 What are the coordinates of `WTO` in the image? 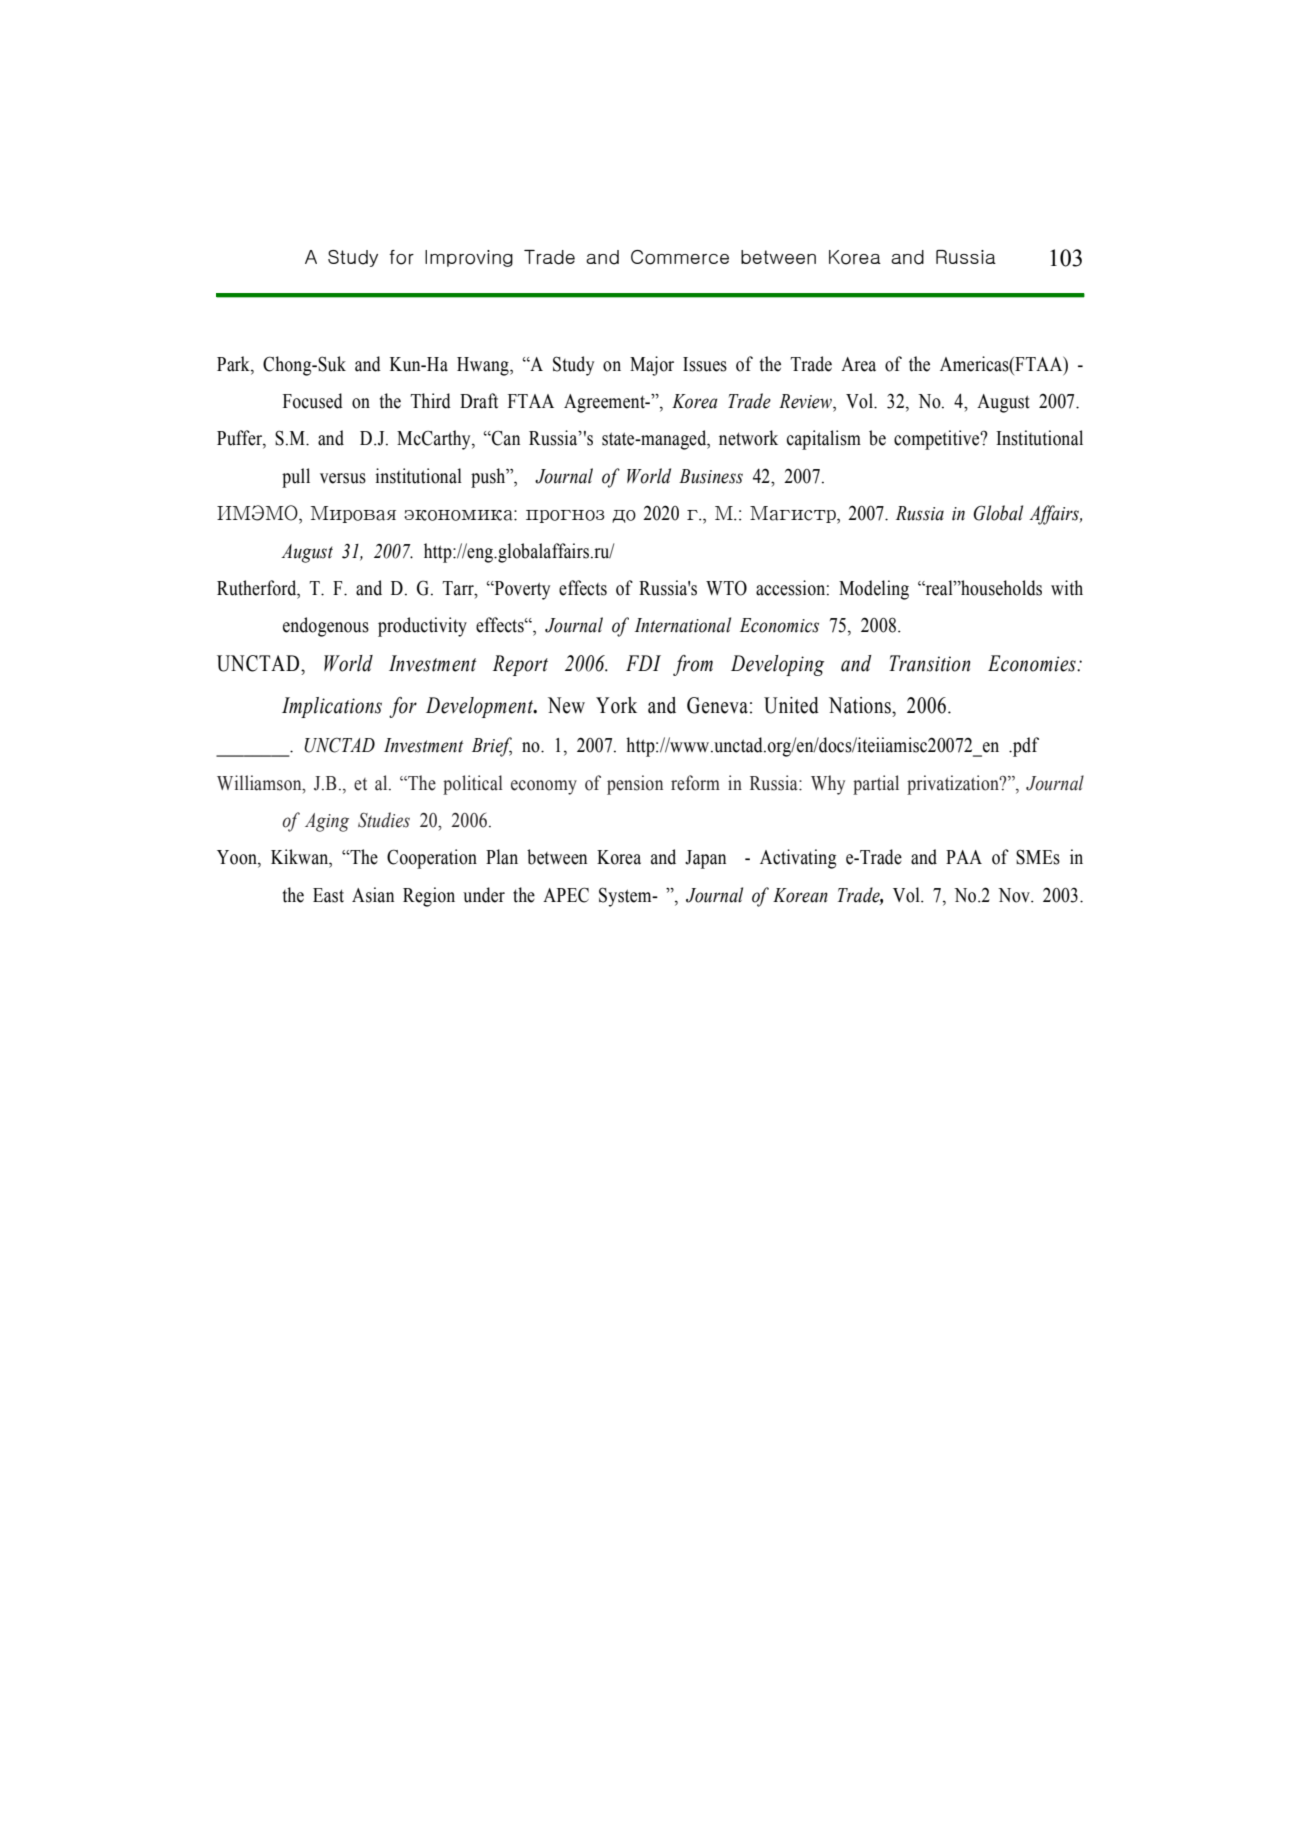 It's located at (726, 588).
